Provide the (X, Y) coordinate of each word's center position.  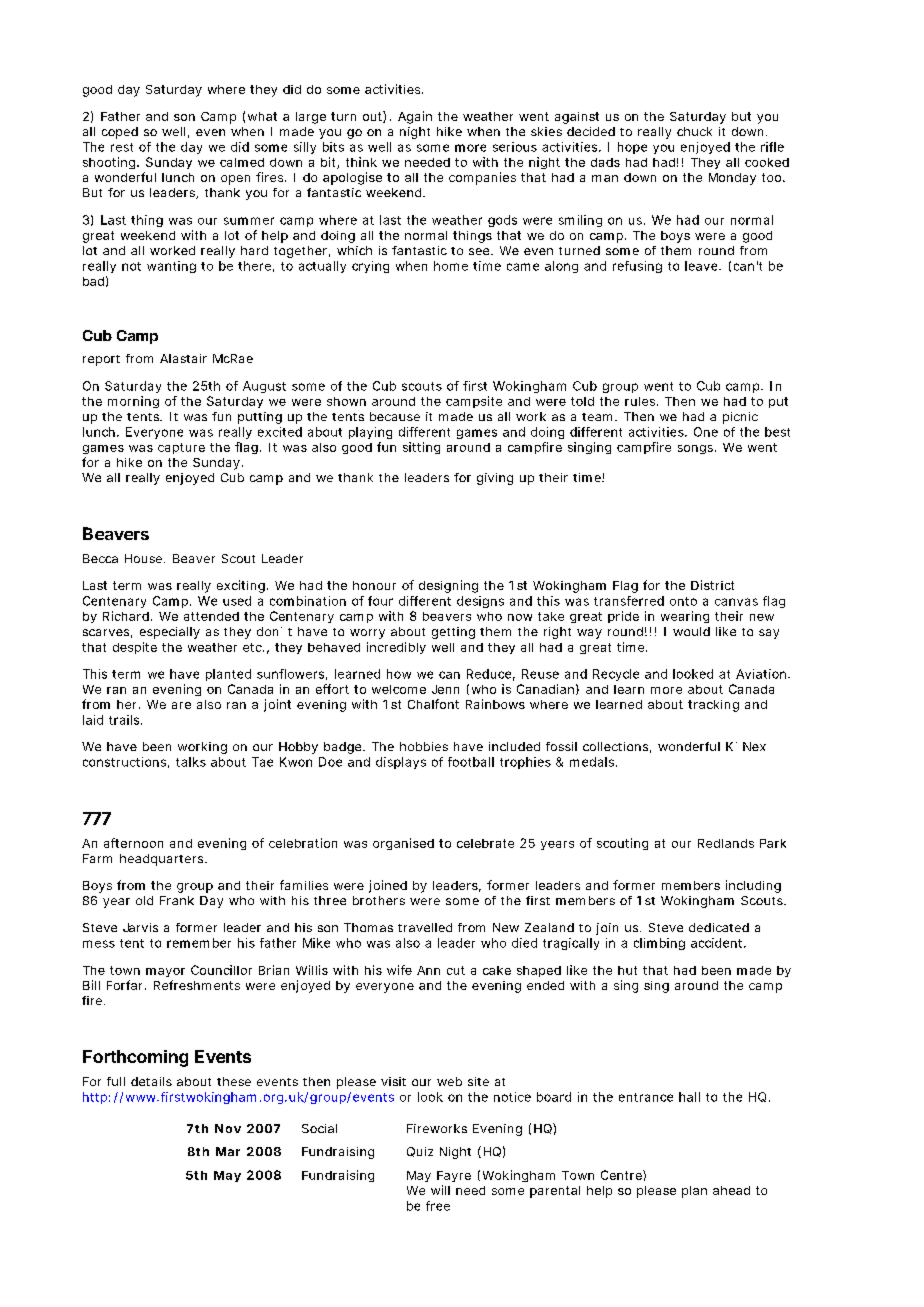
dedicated (719, 927)
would (691, 631)
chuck (694, 131)
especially (170, 633)
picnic (740, 418)
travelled (425, 927)
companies (482, 178)
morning (133, 402)
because (395, 416)
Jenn (445, 689)
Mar (228, 1151)
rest (122, 147)
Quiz (420, 1152)
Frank (177, 900)
